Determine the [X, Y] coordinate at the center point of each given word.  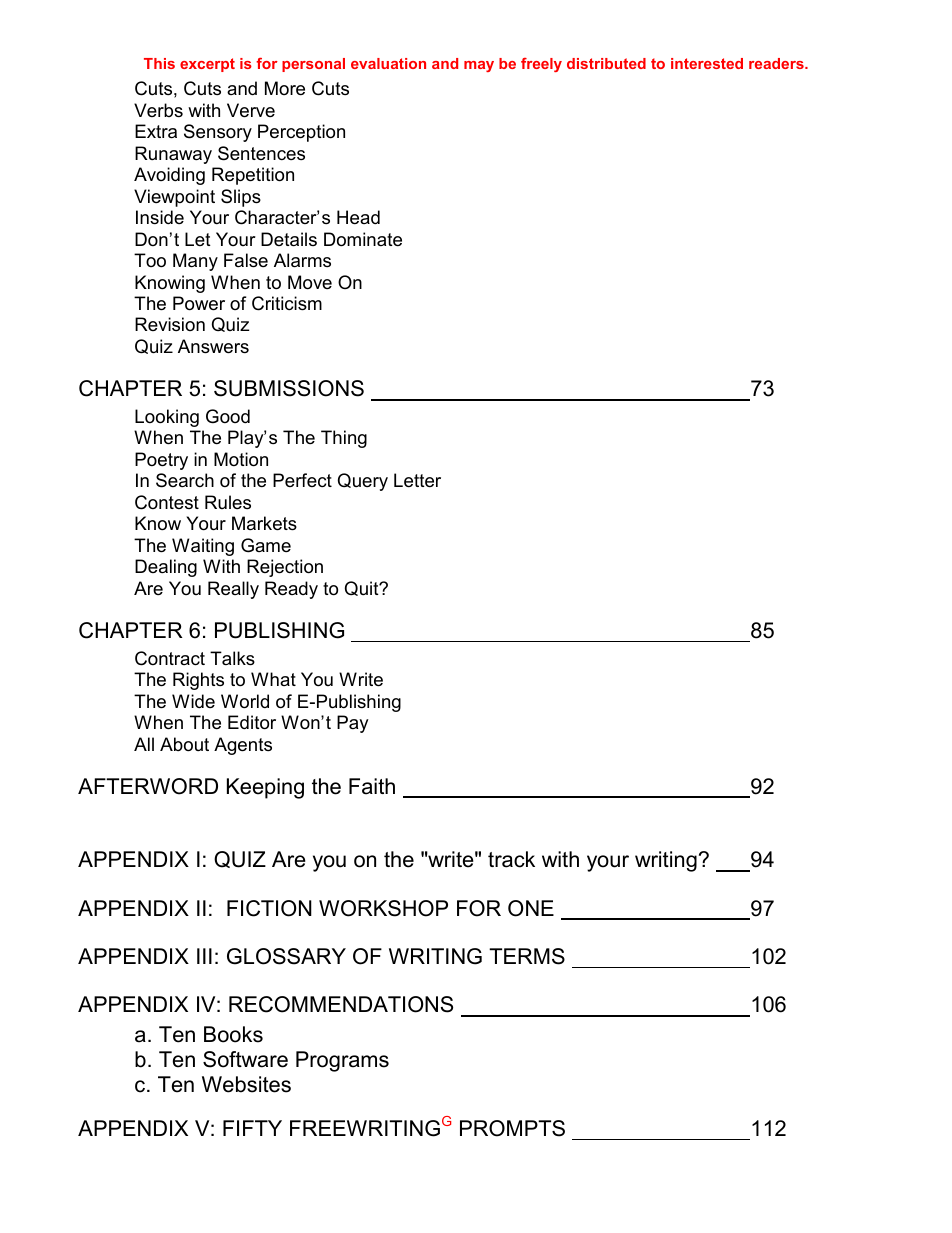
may [479, 66]
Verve [251, 110]
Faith [372, 786]
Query [363, 482]
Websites [246, 1084]
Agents [243, 746]
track [511, 859]
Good [228, 416]
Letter [417, 480]
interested [707, 63]
